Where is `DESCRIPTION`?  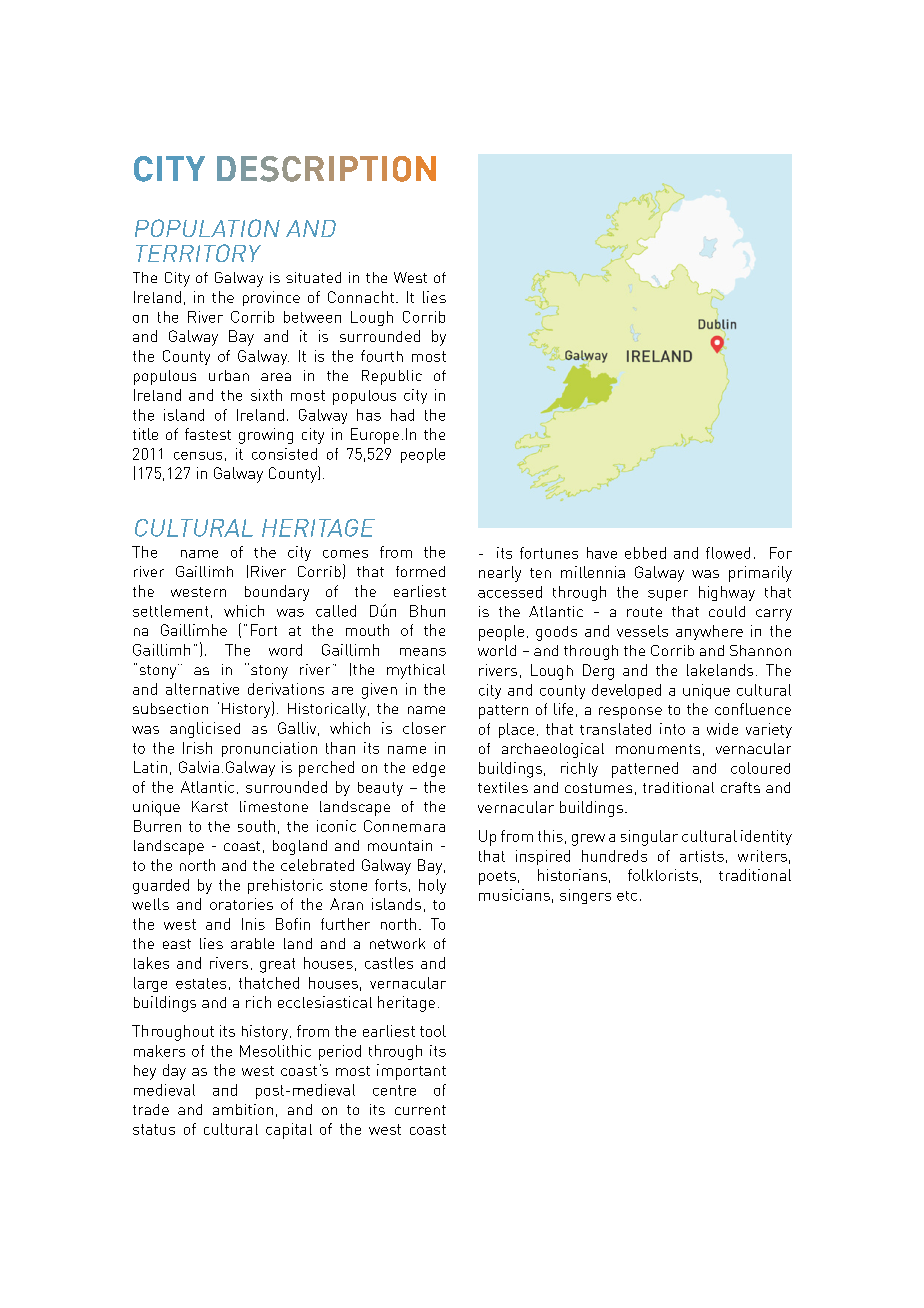 DESCRIPTION is located at coordinates (326, 169).
